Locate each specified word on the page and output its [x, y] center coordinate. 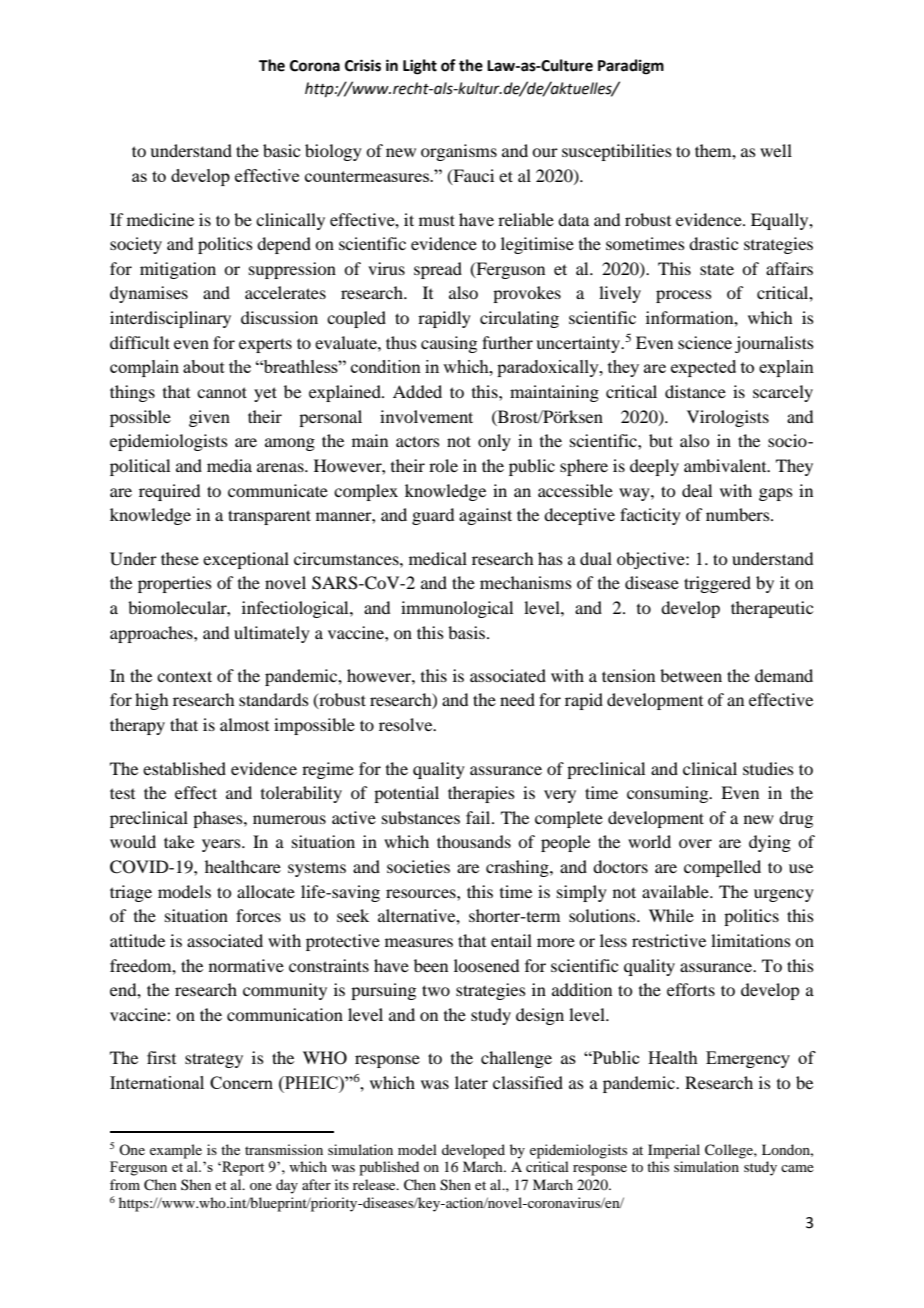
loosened [486, 965]
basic [281, 150]
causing [449, 344]
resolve [407, 724]
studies [768, 768]
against [485, 516]
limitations [751, 940]
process [684, 296]
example [176, 1151]
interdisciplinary [170, 319]
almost [244, 724]
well [776, 150]
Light [420, 67]
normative [246, 965]
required [169, 492]
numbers [739, 514]
